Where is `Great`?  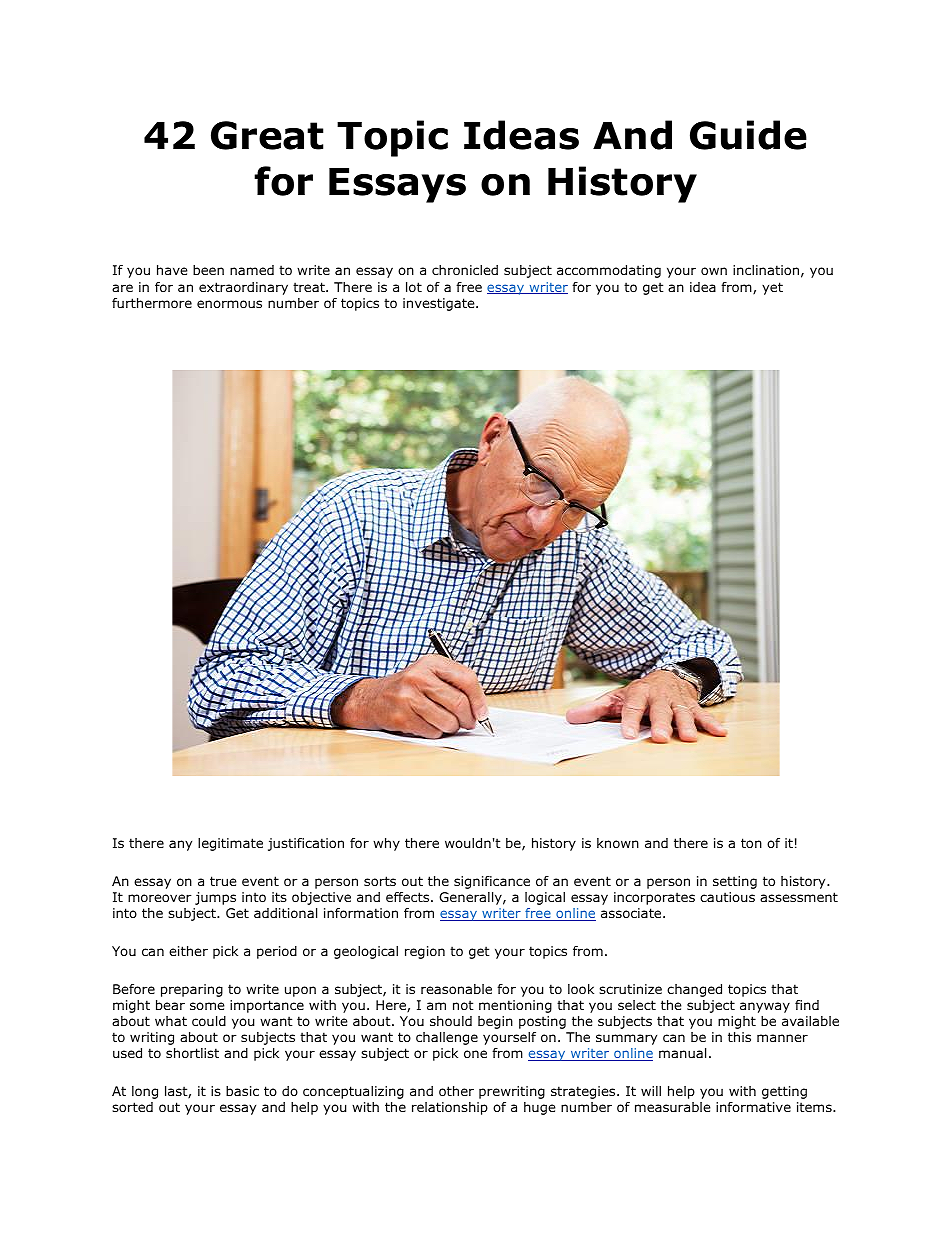 Great is located at coordinates (267, 135).
